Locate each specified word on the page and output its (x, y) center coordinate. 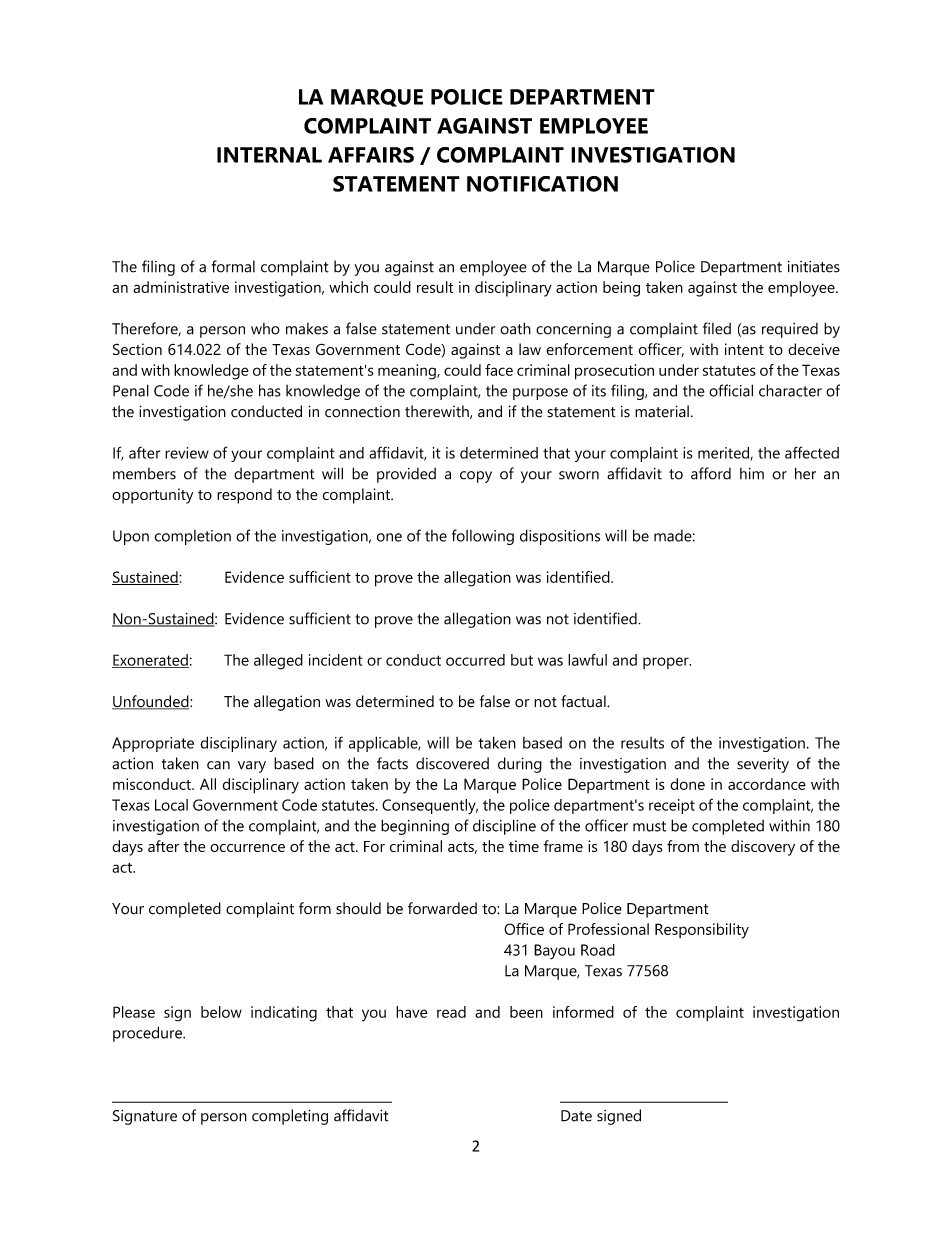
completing (290, 1117)
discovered (452, 763)
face (499, 370)
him (752, 474)
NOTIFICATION (542, 184)
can (218, 765)
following (483, 537)
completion (192, 537)
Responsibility (702, 931)
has (270, 390)
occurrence (247, 848)
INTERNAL (269, 155)
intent (744, 349)
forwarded (442, 908)
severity (763, 765)
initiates (814, 267)
